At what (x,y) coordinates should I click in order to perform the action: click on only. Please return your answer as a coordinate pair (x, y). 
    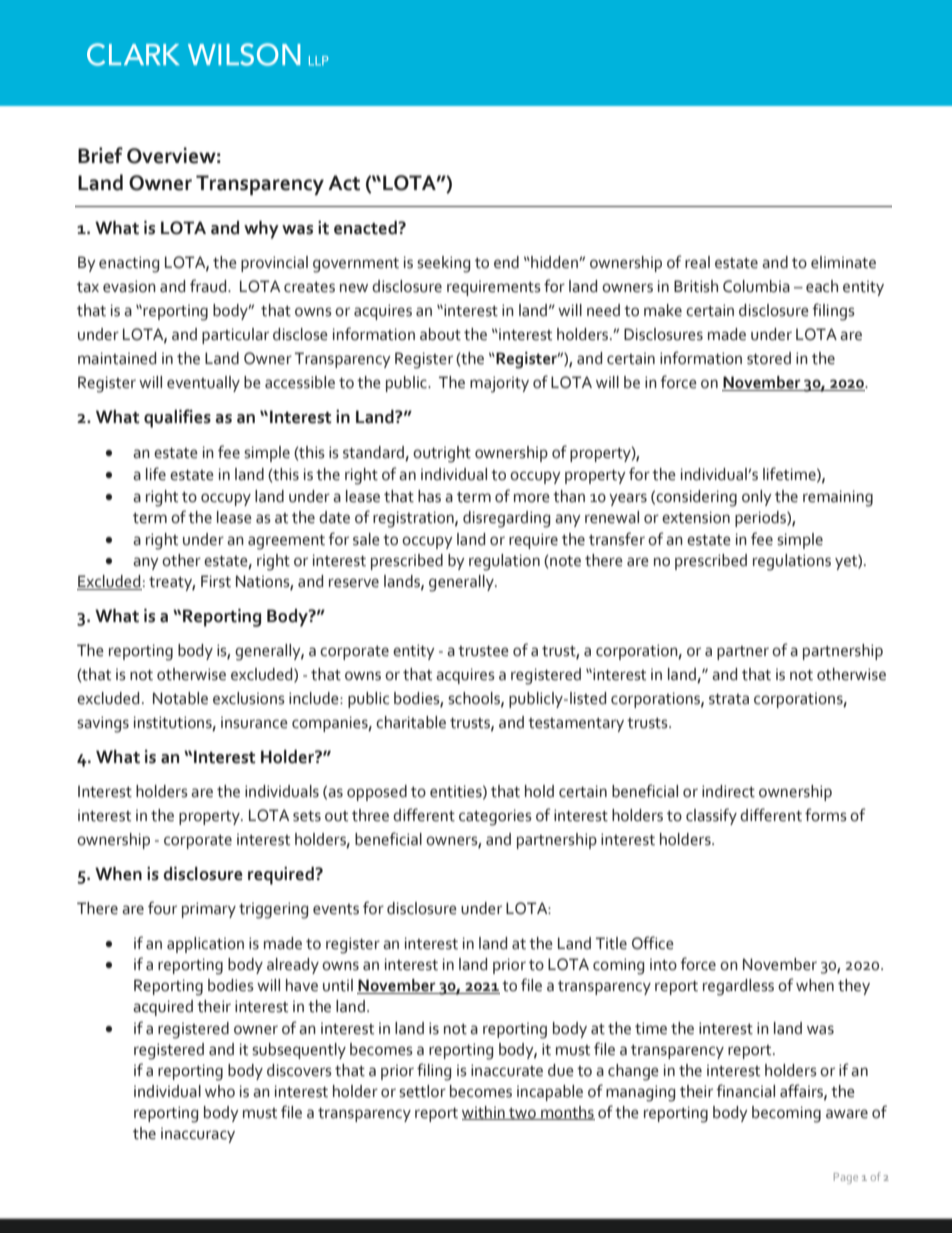
    Looking at the image, I should click on (757, 498).
